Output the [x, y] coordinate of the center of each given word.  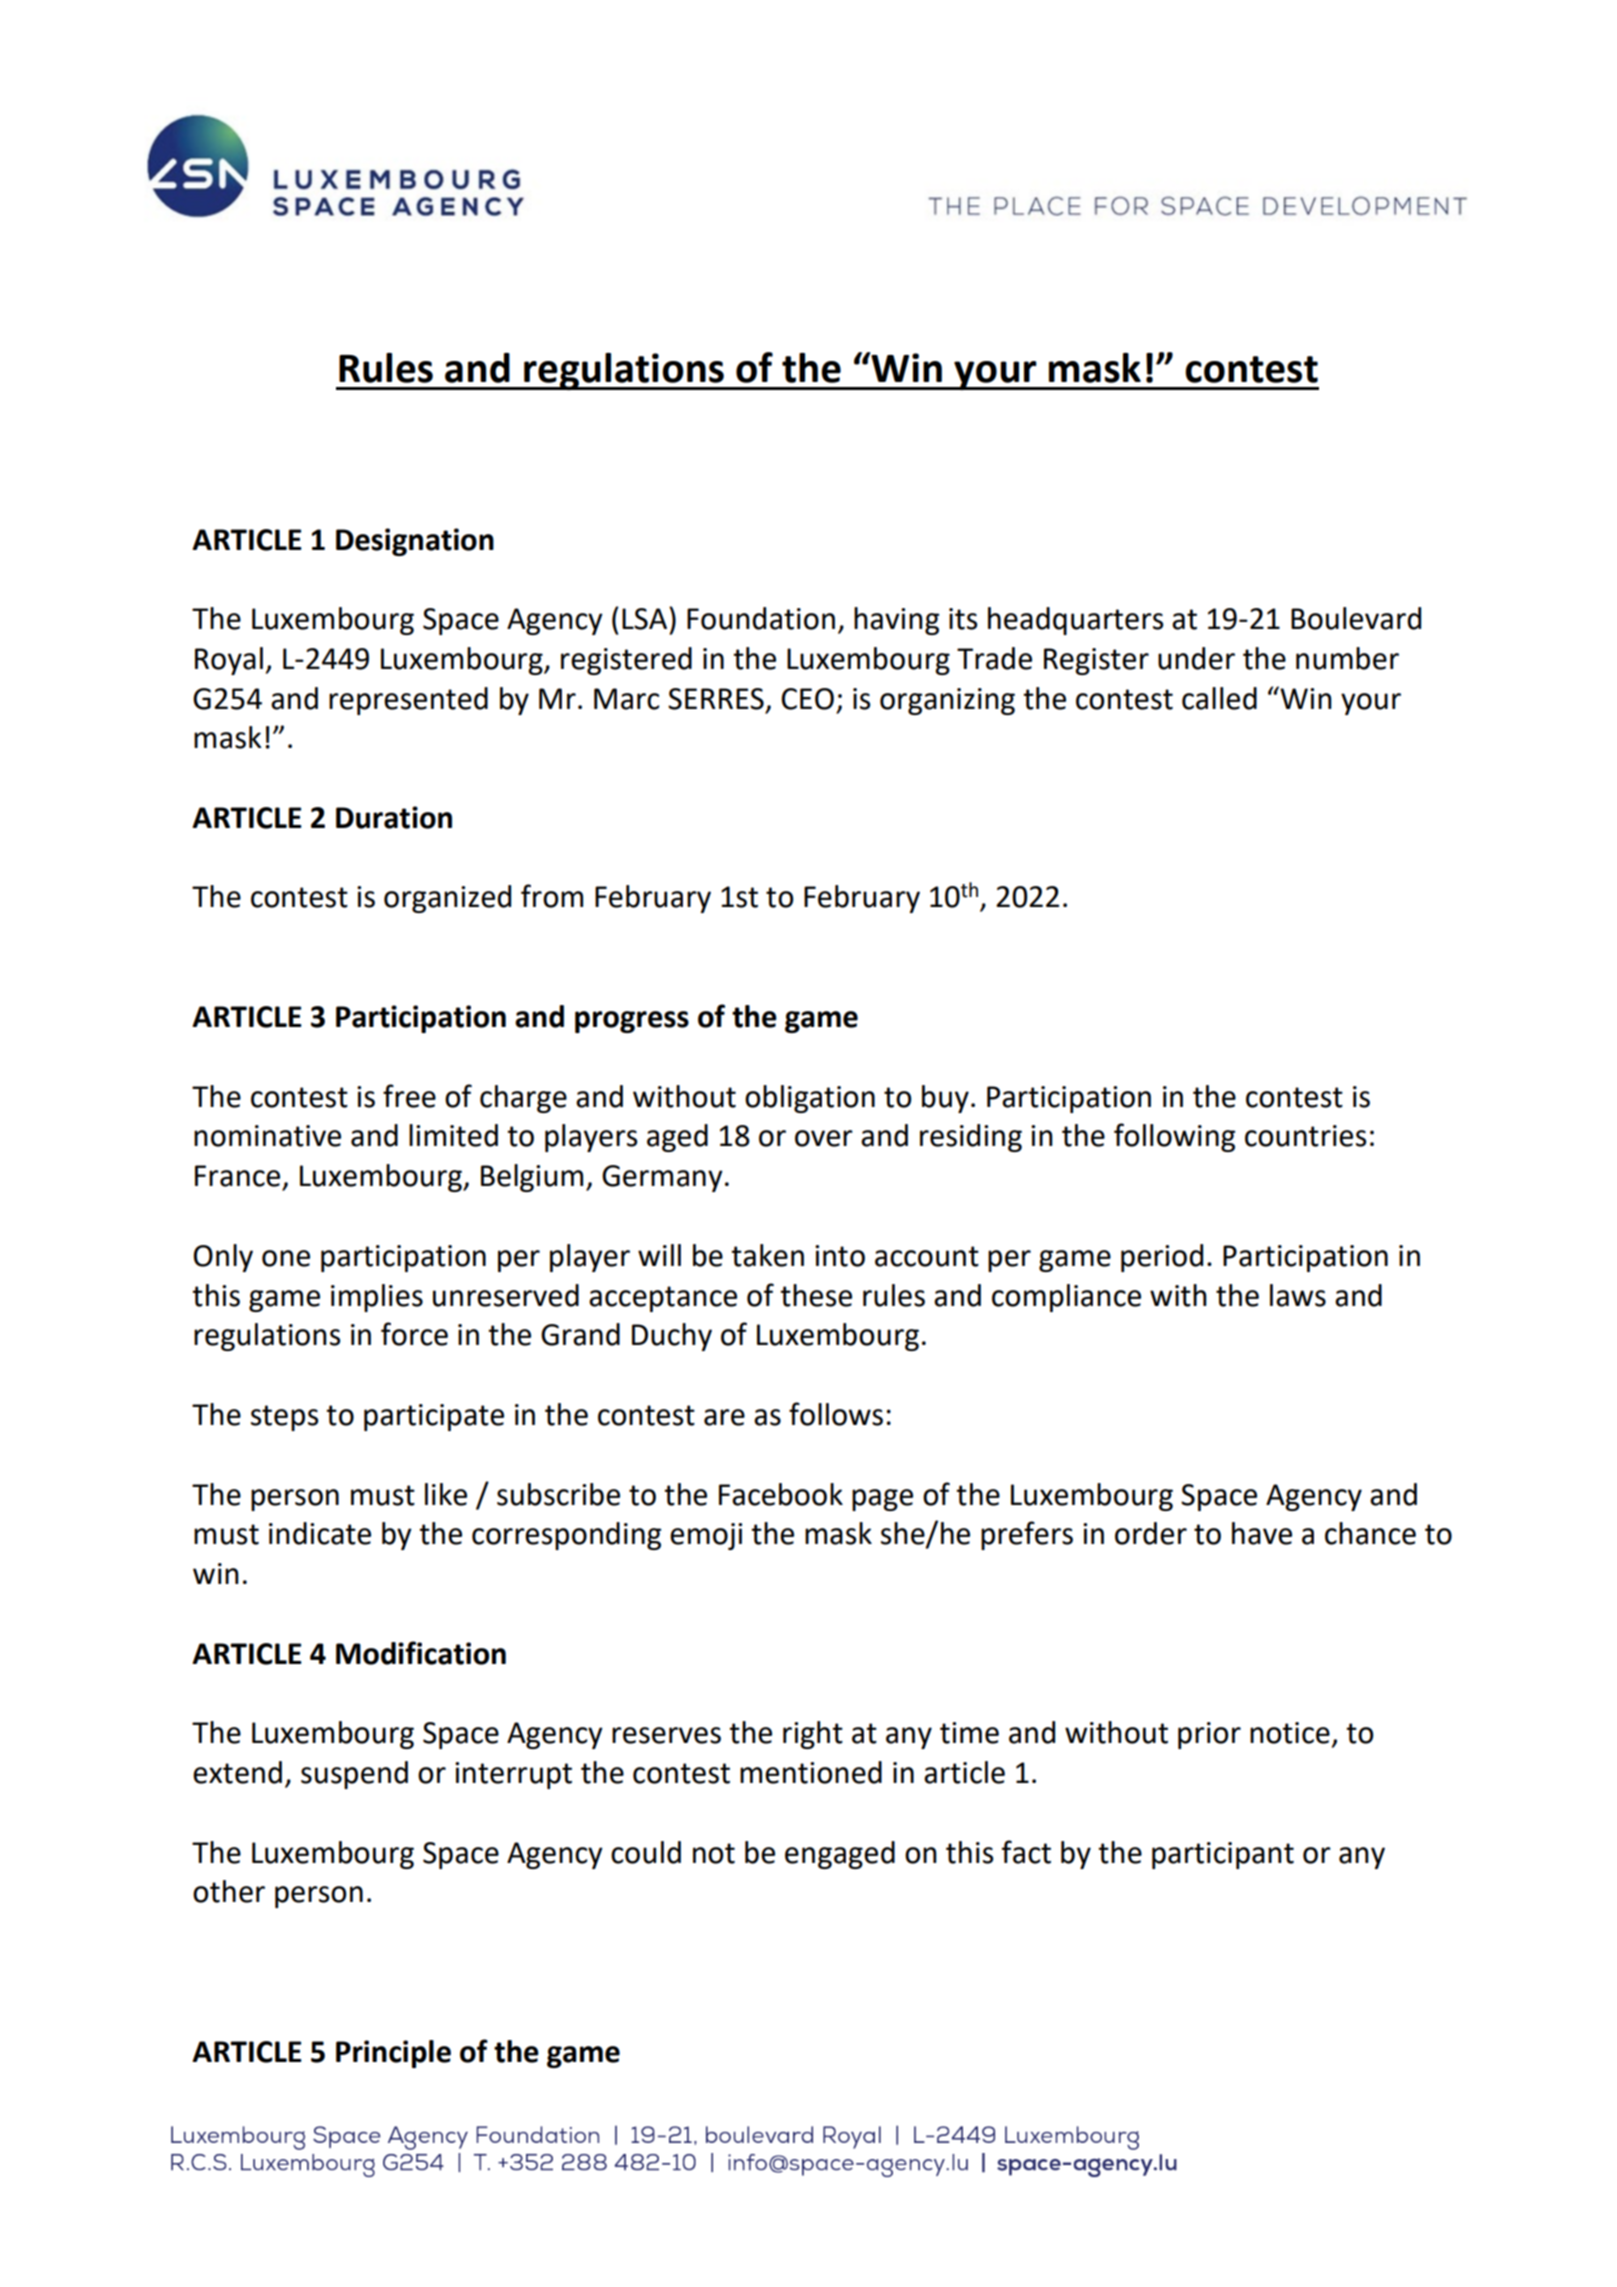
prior [1209, 1735]
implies [377, 1298]
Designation [415, 542]
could [646, 1852]
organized [447, 899]
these [816, 1295]
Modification [421, 1653]
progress [632, 1022]
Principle [393, 2054]
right [813, 1735]
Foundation [761, 618]
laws [1298, 1295]
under [1196, 658]
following [1174, 1137]
